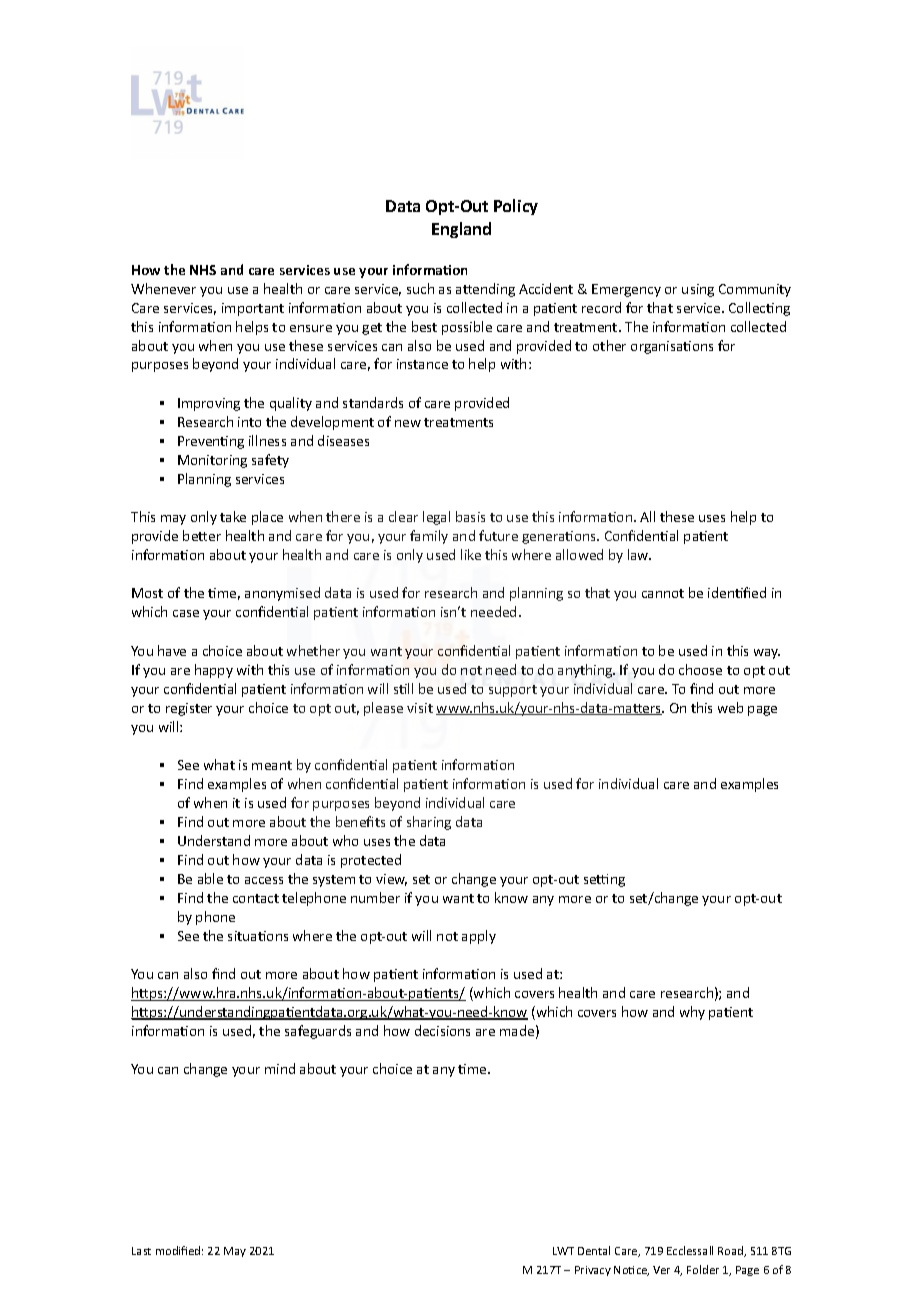 The width and height of the page is (924, 1308). Describe the element at coordinates (470, 516) in the page. I see `basis` at that location.
